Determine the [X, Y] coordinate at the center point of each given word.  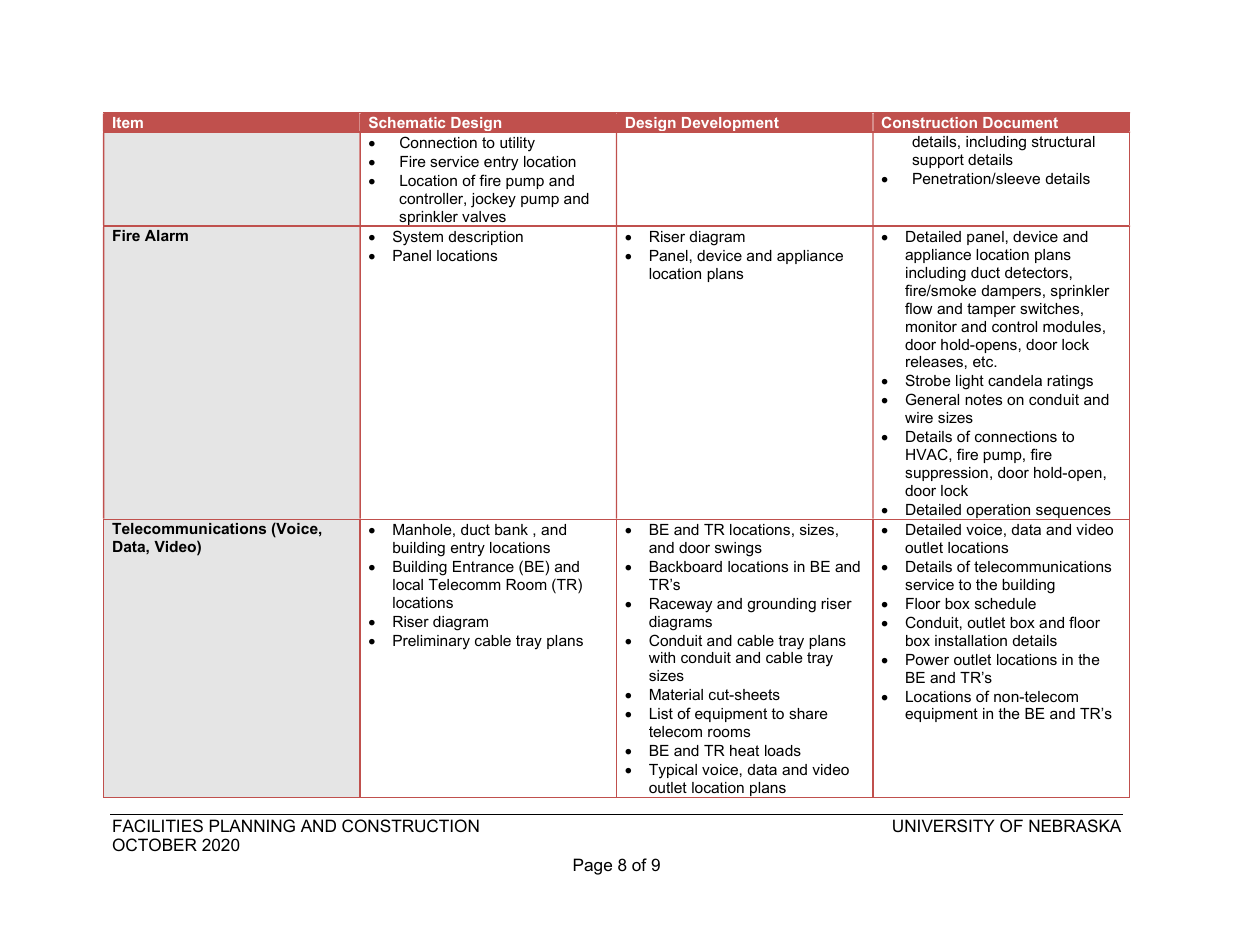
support [938, 161]
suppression [946, 474]
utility [517, 144]
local [408, 584]
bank [511, 529]
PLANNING [252, 825]
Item [128, 122]
